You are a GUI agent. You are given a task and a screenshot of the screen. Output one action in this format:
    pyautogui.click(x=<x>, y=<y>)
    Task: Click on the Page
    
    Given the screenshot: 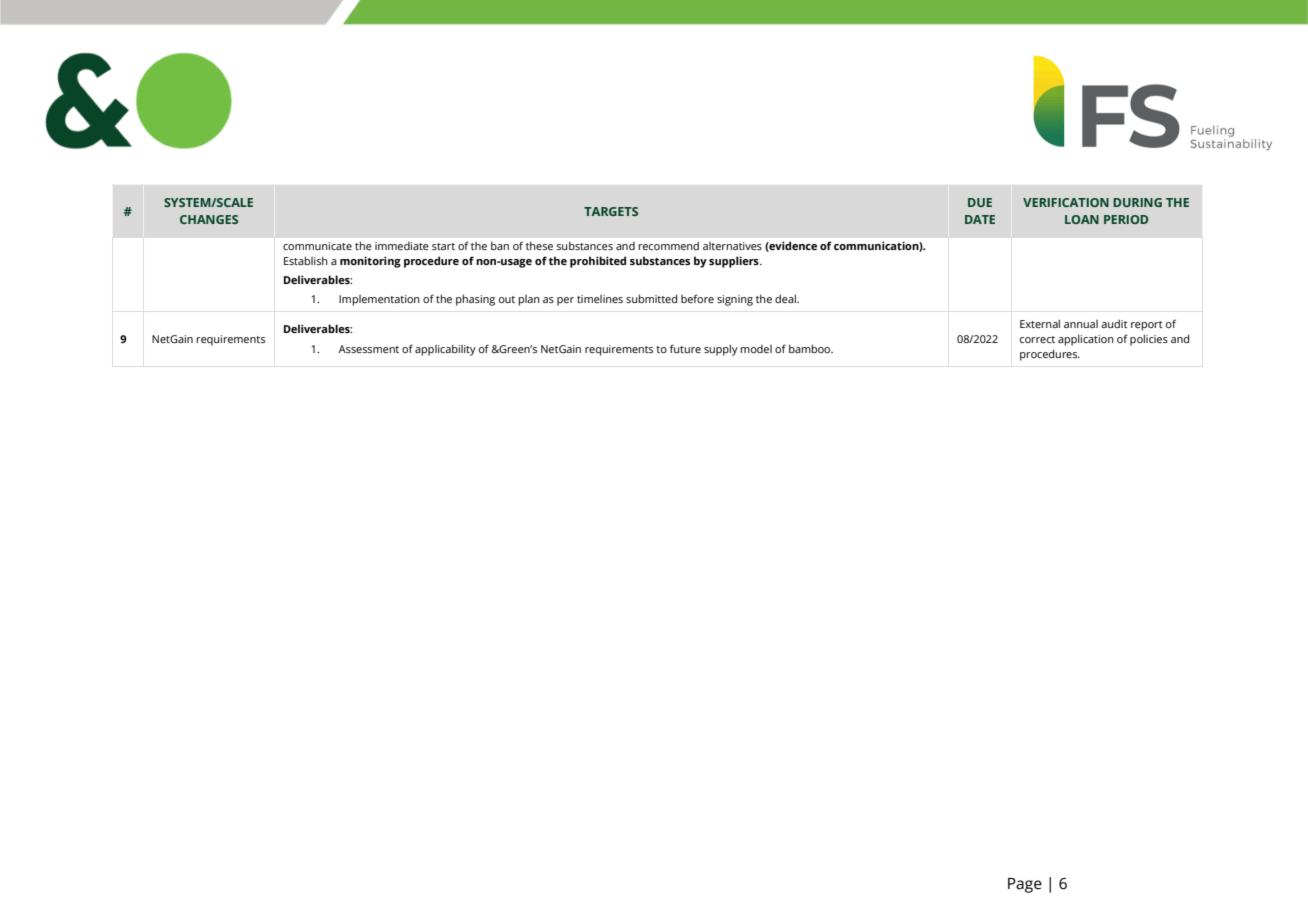 What is the action you would take?
    pyautogui.click(x=1025, y=885)
